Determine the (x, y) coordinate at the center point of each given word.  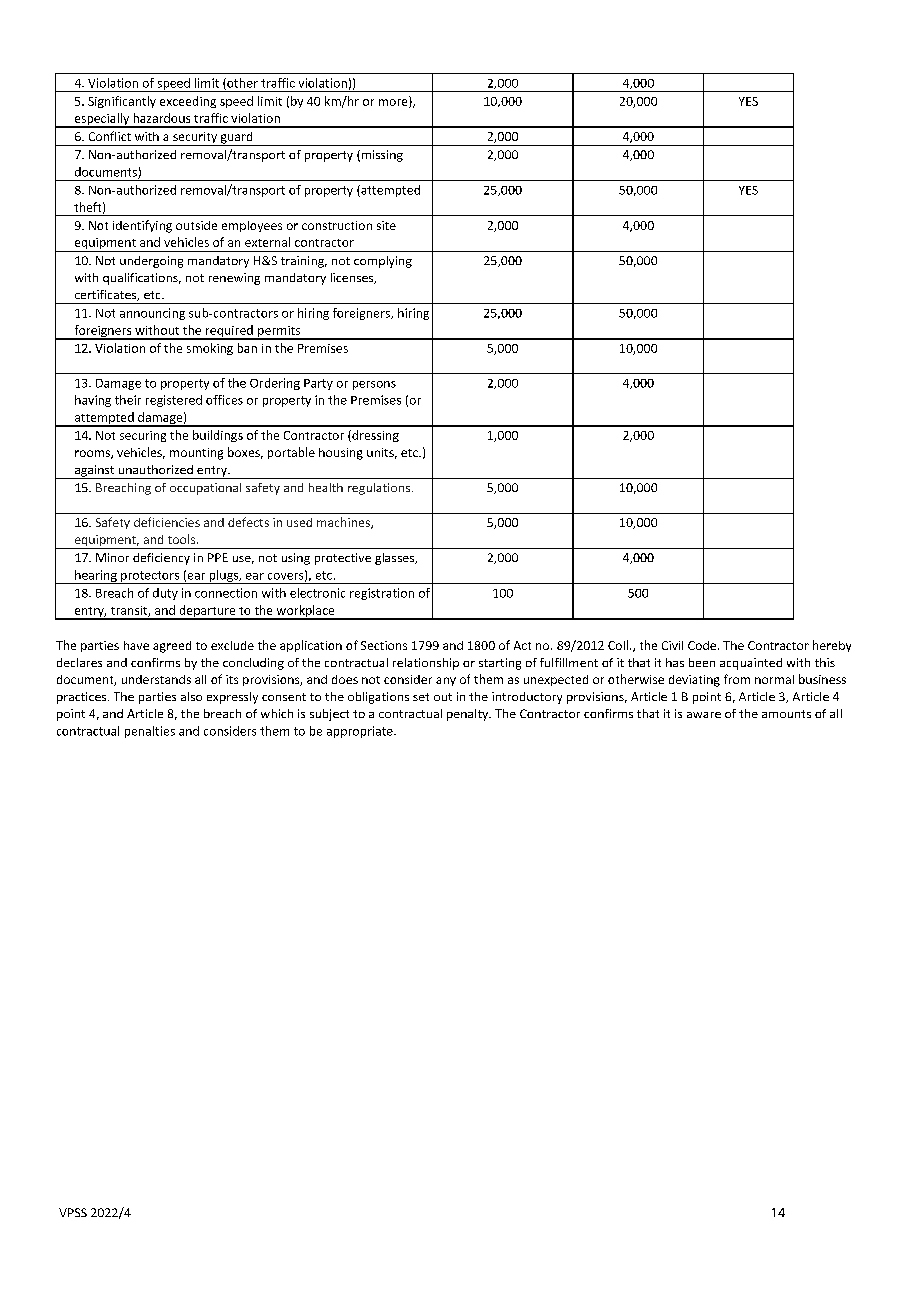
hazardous (162, 118)
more (394, 103)
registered (174, 401)
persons (374, 385)
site (386, 225)
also (191, 696)
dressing (374, 436)
